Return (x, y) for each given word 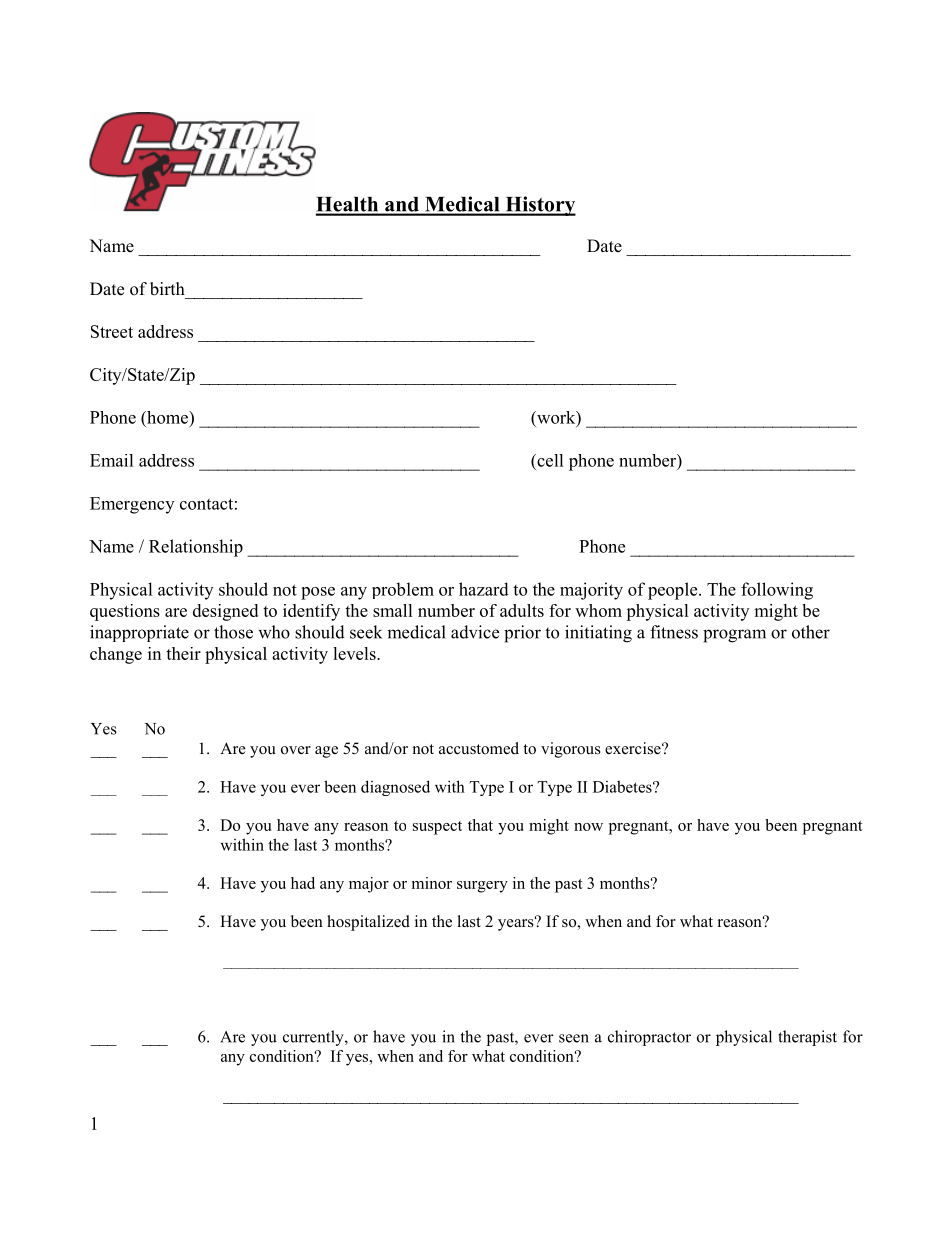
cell (549, 460)
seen (574, 1038)
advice (475, 632)
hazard (484, 589)
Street (112, 331)
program (734, 636)
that (480, 825)
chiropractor (649, 1038)
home (167, 417)
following (777, 591)
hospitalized (368, 923)
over (296, 750)
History (539, 206)
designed (225, 612)
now (588, 827)
